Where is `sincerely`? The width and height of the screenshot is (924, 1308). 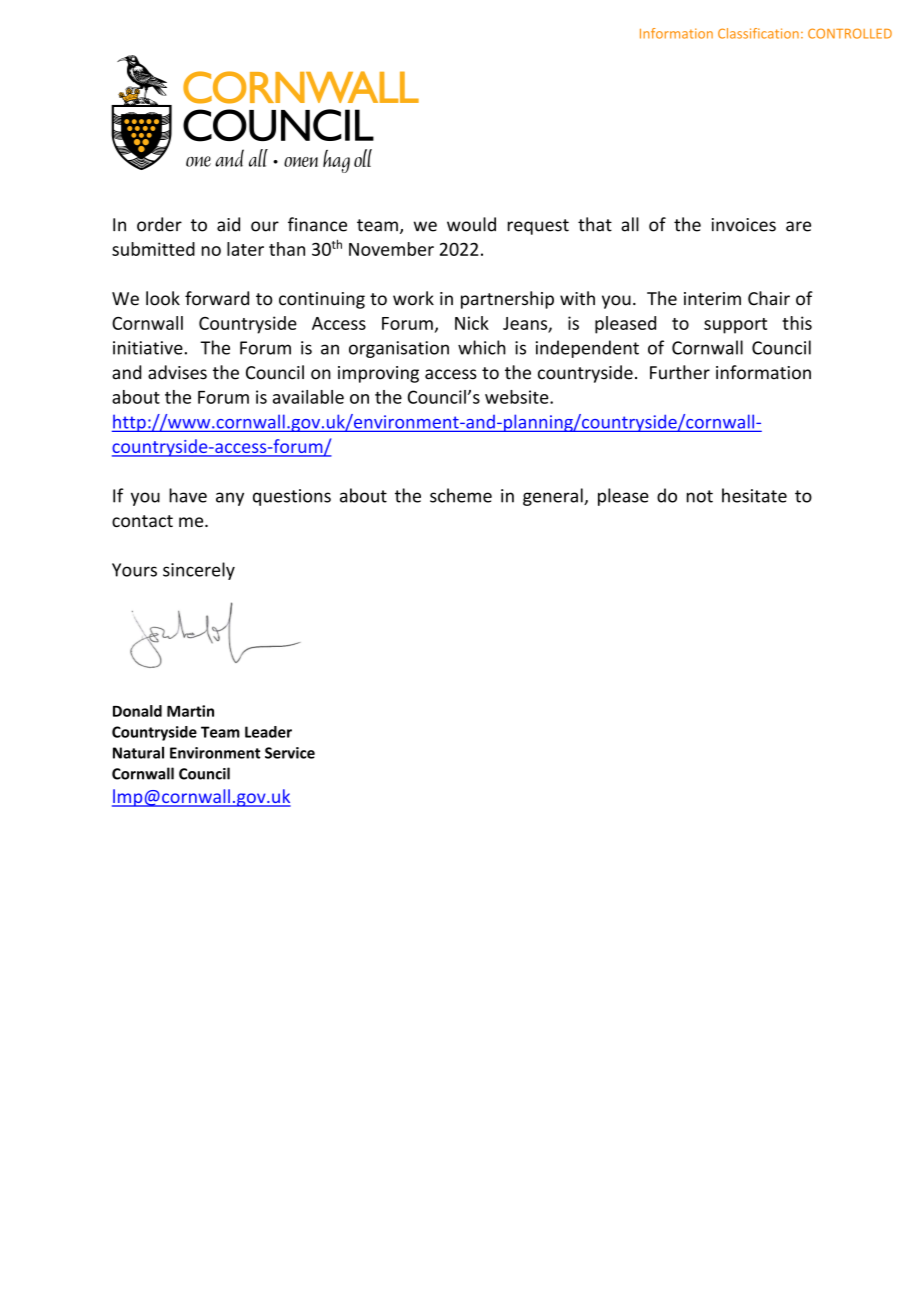 sincerely is located at coordinates (199, 571).
